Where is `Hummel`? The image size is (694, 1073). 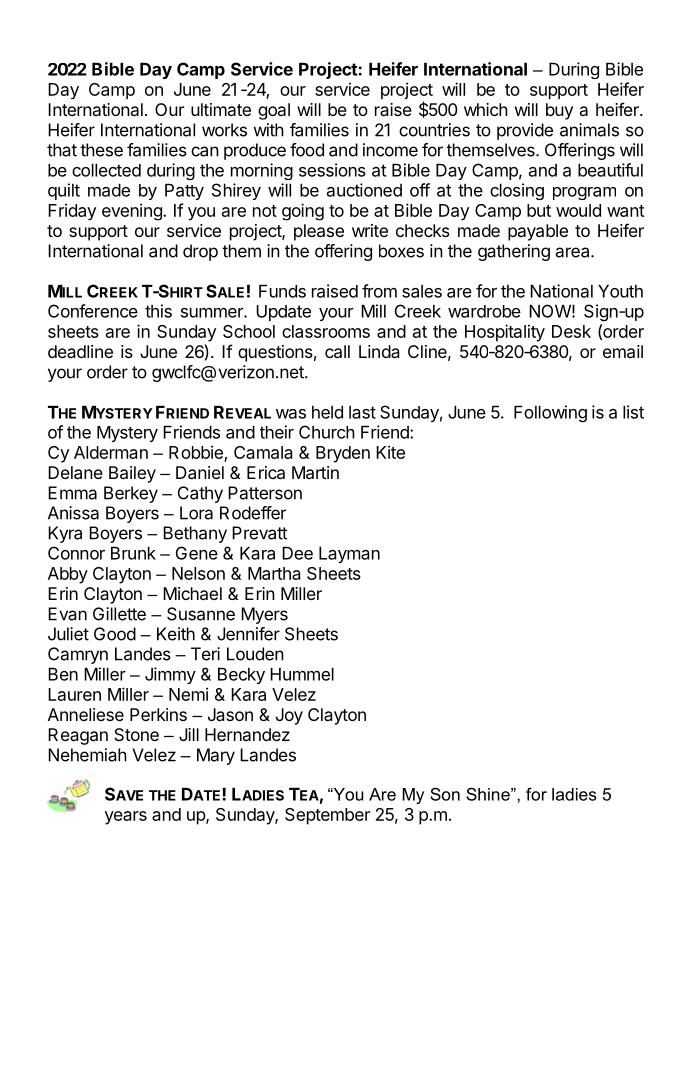 Hummel is located at coordinates (302, 674).
